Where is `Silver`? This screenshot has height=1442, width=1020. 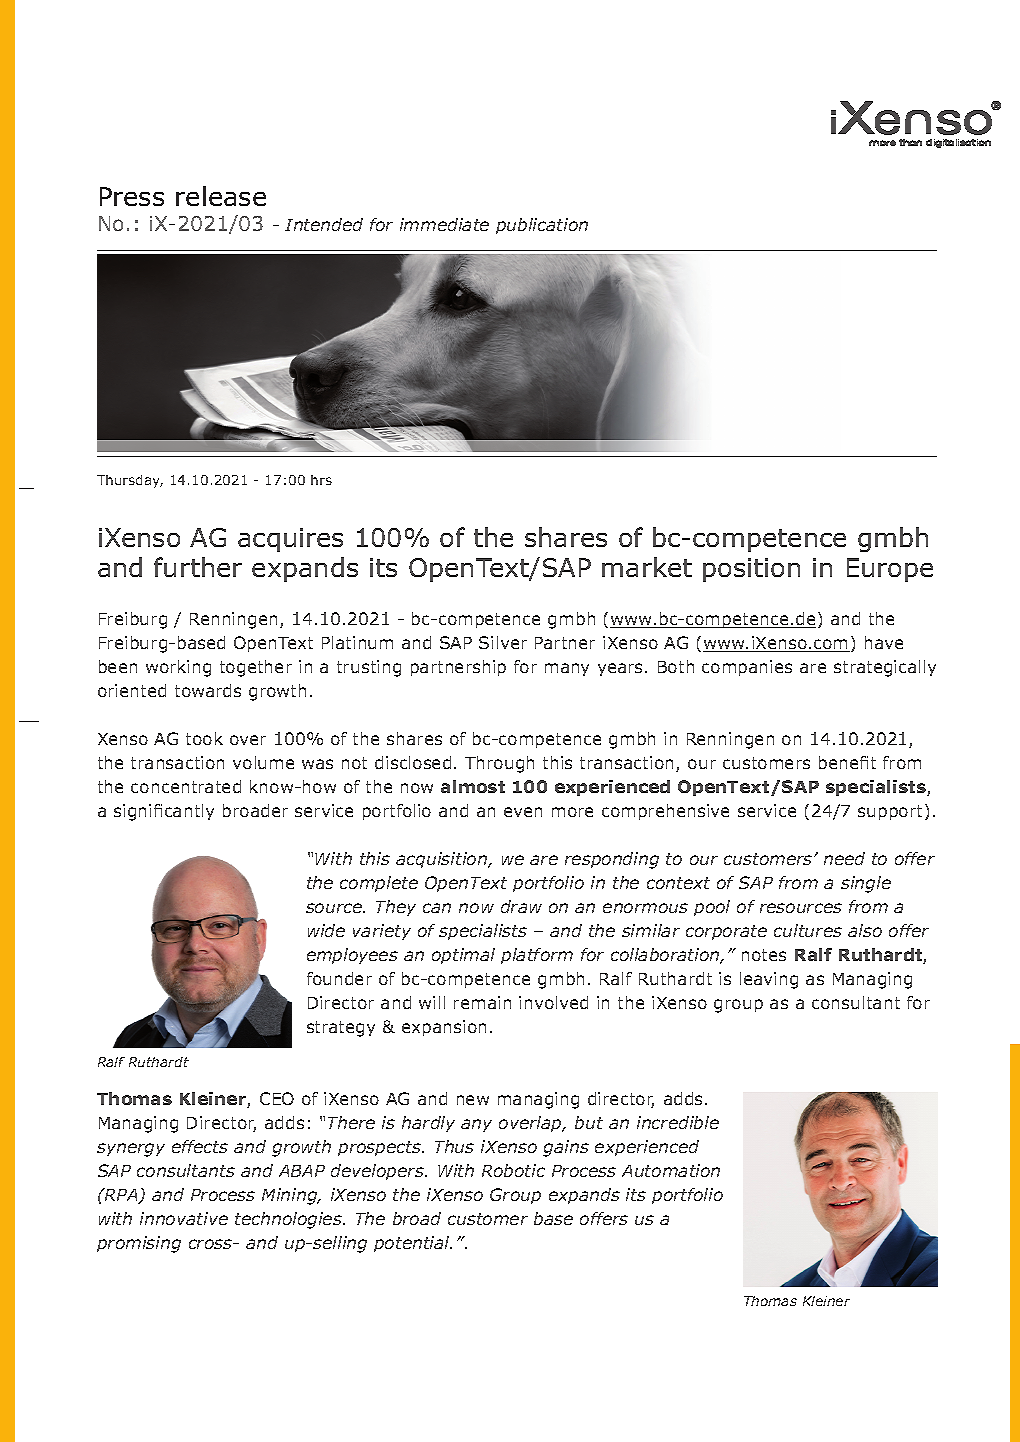
Silver is located at coordinates (503, 642).
